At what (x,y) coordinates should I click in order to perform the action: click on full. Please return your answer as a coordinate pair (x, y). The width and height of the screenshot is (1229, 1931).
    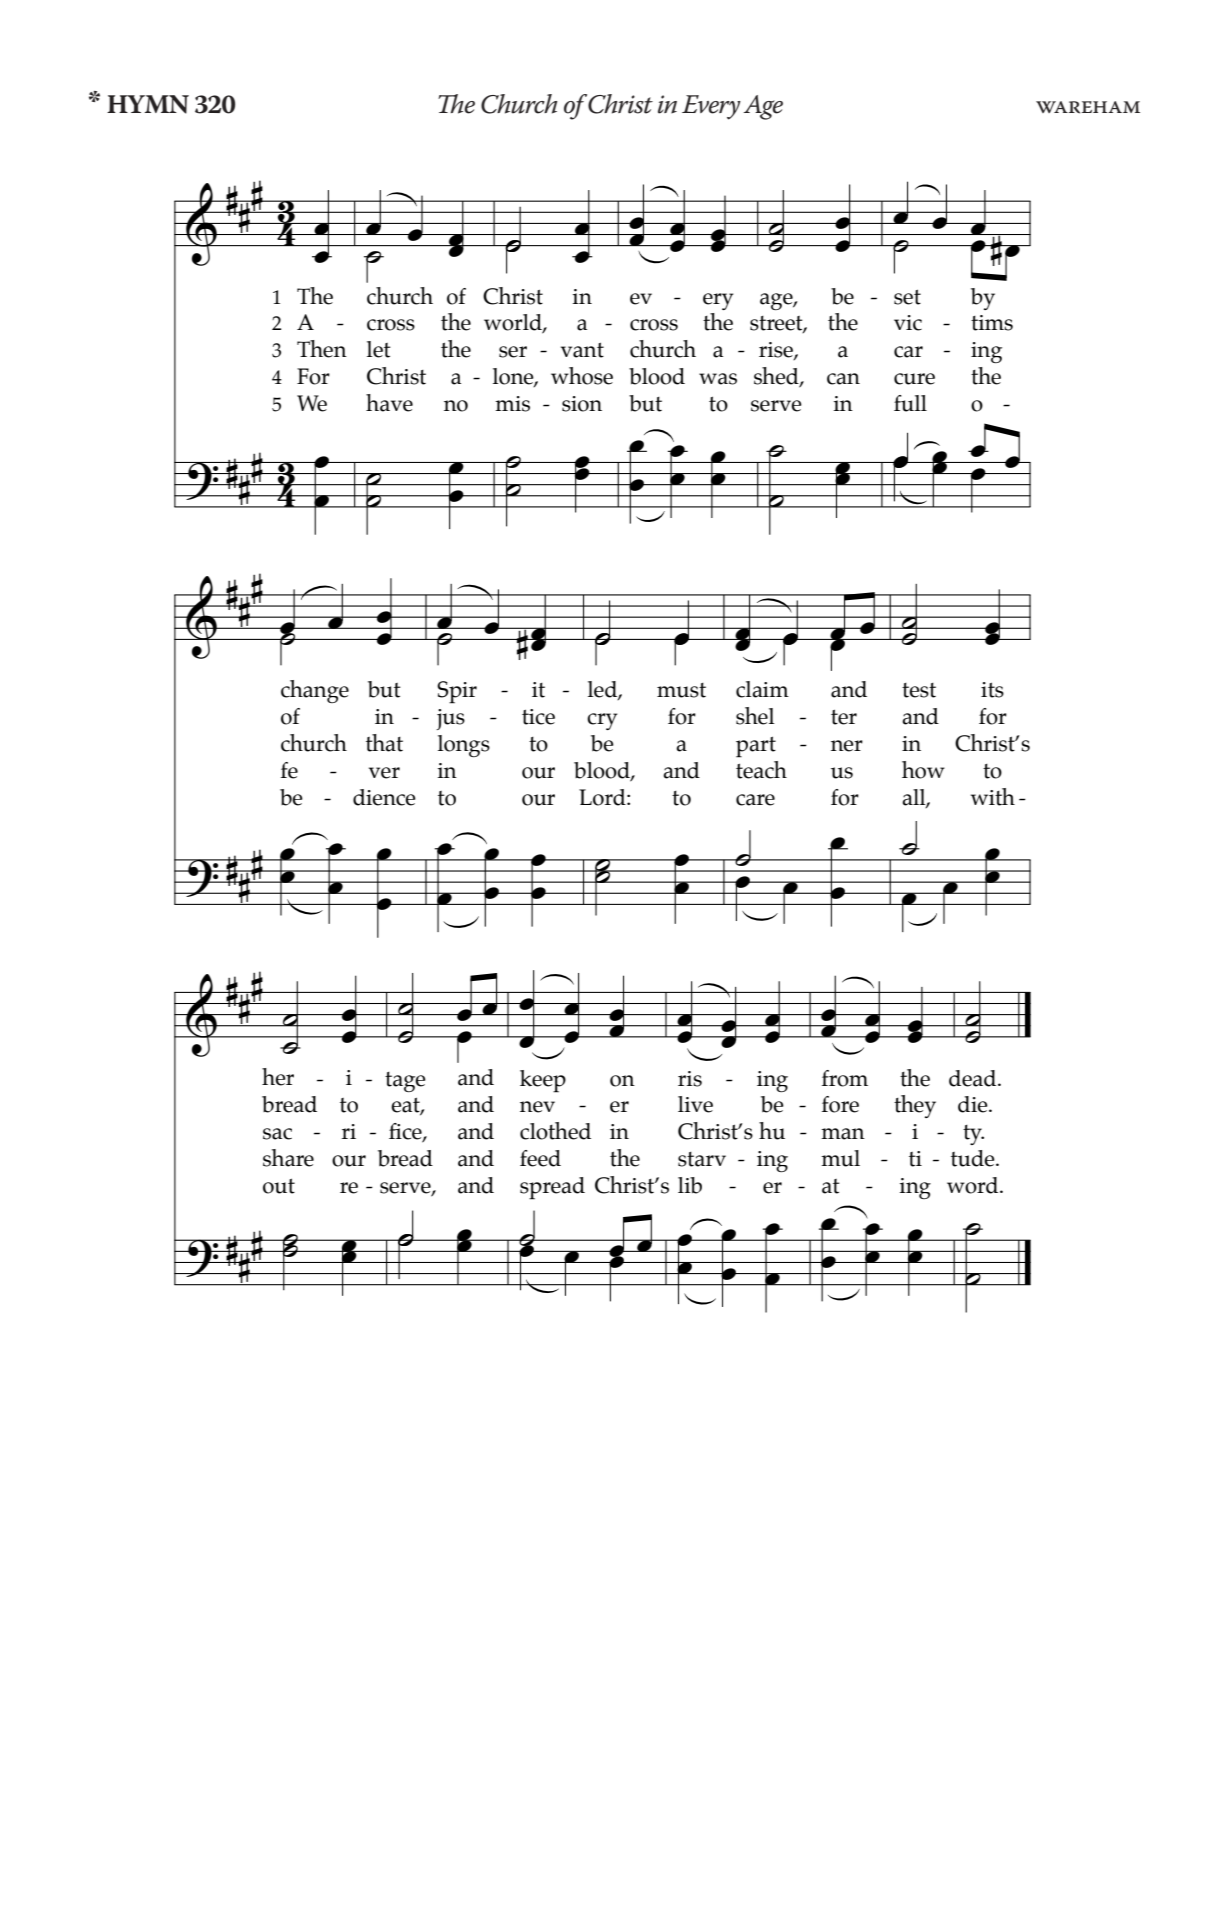
    Looking at the image, I should click on (910, 403).
